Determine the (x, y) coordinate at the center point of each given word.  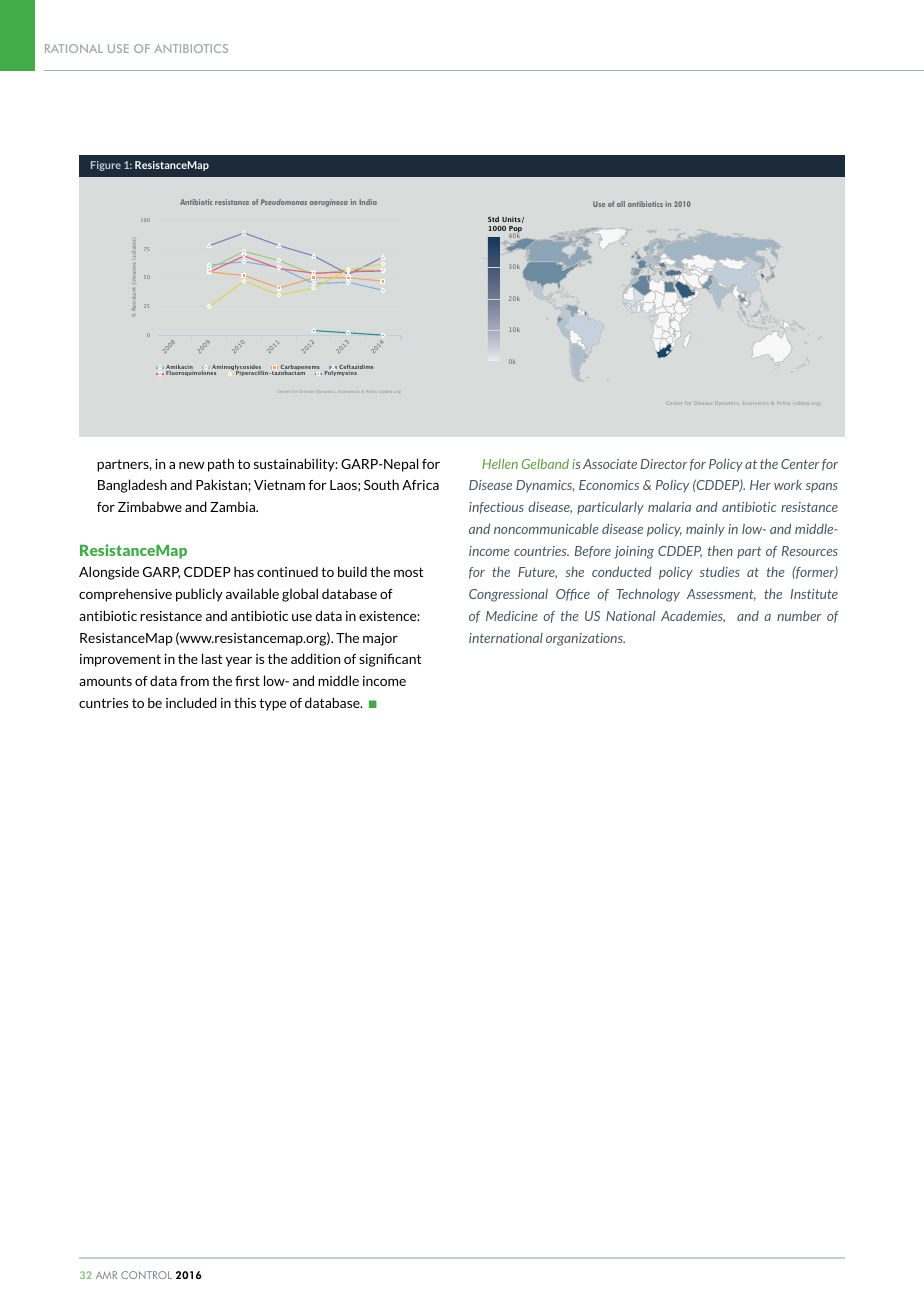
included (191, 702)
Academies (693, 616)
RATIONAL (74, 48)
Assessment (721, 595)
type (272, 704)
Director (664, 464)
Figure (106, 166)
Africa (420, 485)
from (194, 681)
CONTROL (146, 1275)
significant (390, 660)
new (191, 465)
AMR (106, 1275)
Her (760, 485)
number (799, 616)
